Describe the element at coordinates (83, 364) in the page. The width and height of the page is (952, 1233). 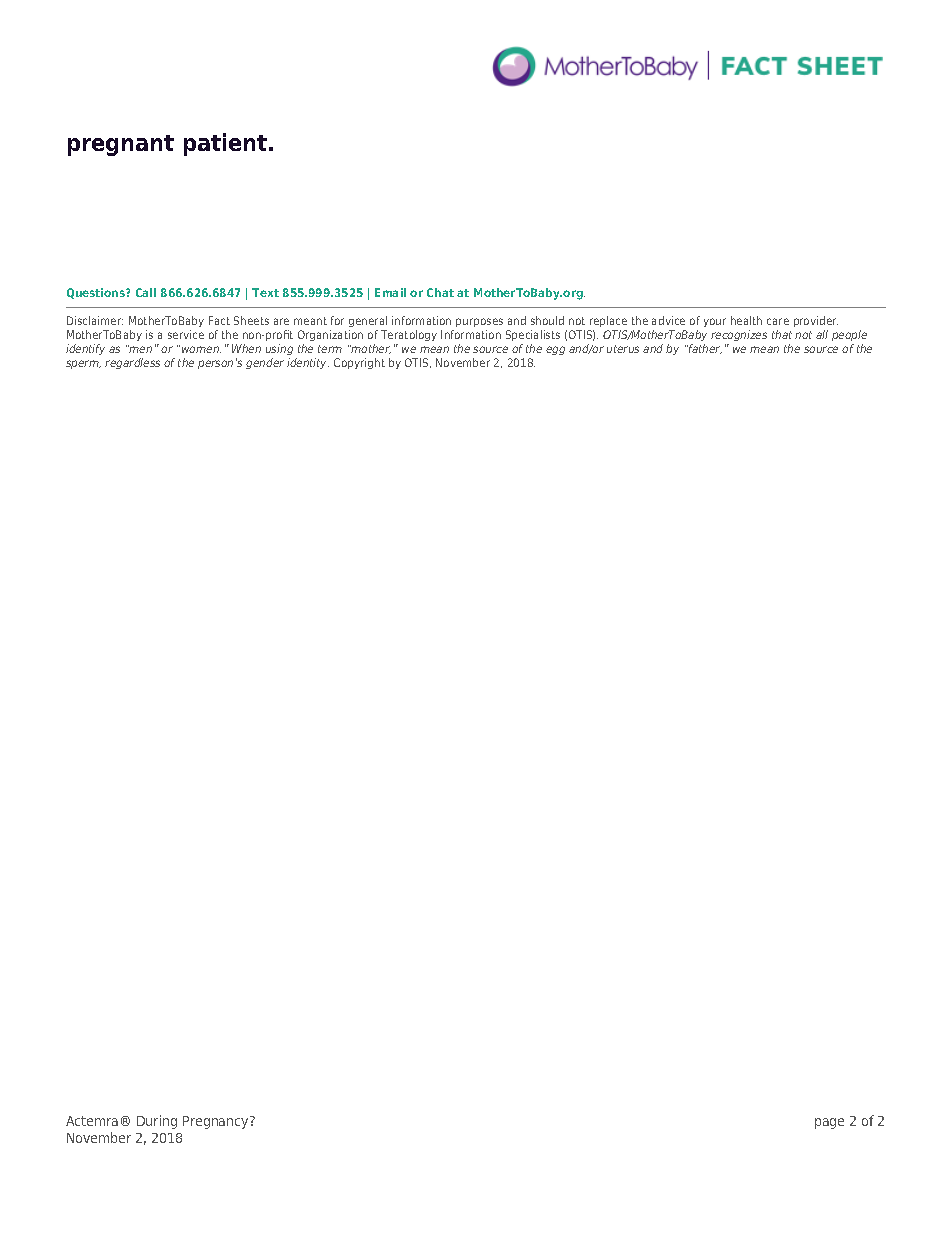
I see `sperm` at that location.
